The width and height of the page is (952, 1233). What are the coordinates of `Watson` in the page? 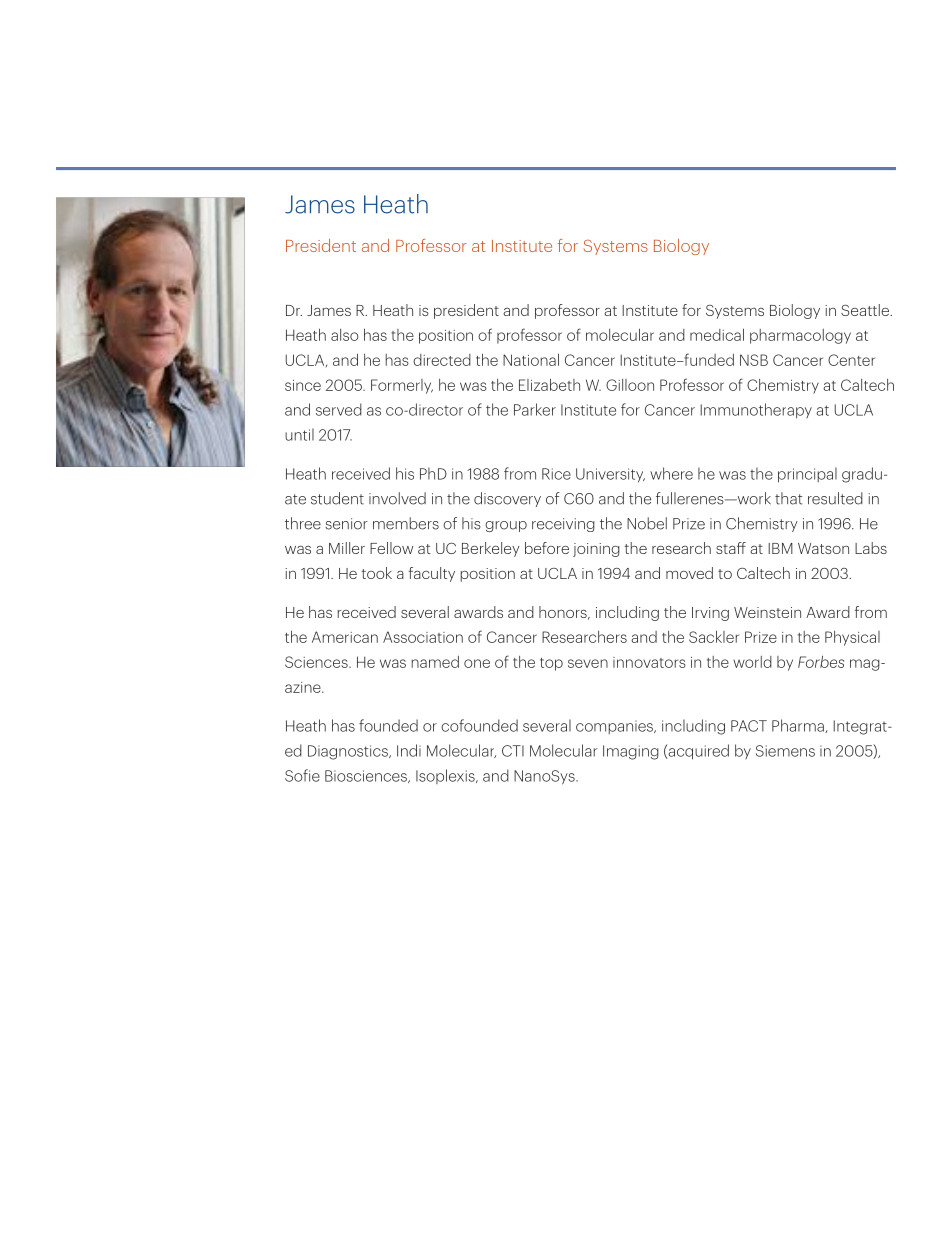 It's located at (823, 548).
